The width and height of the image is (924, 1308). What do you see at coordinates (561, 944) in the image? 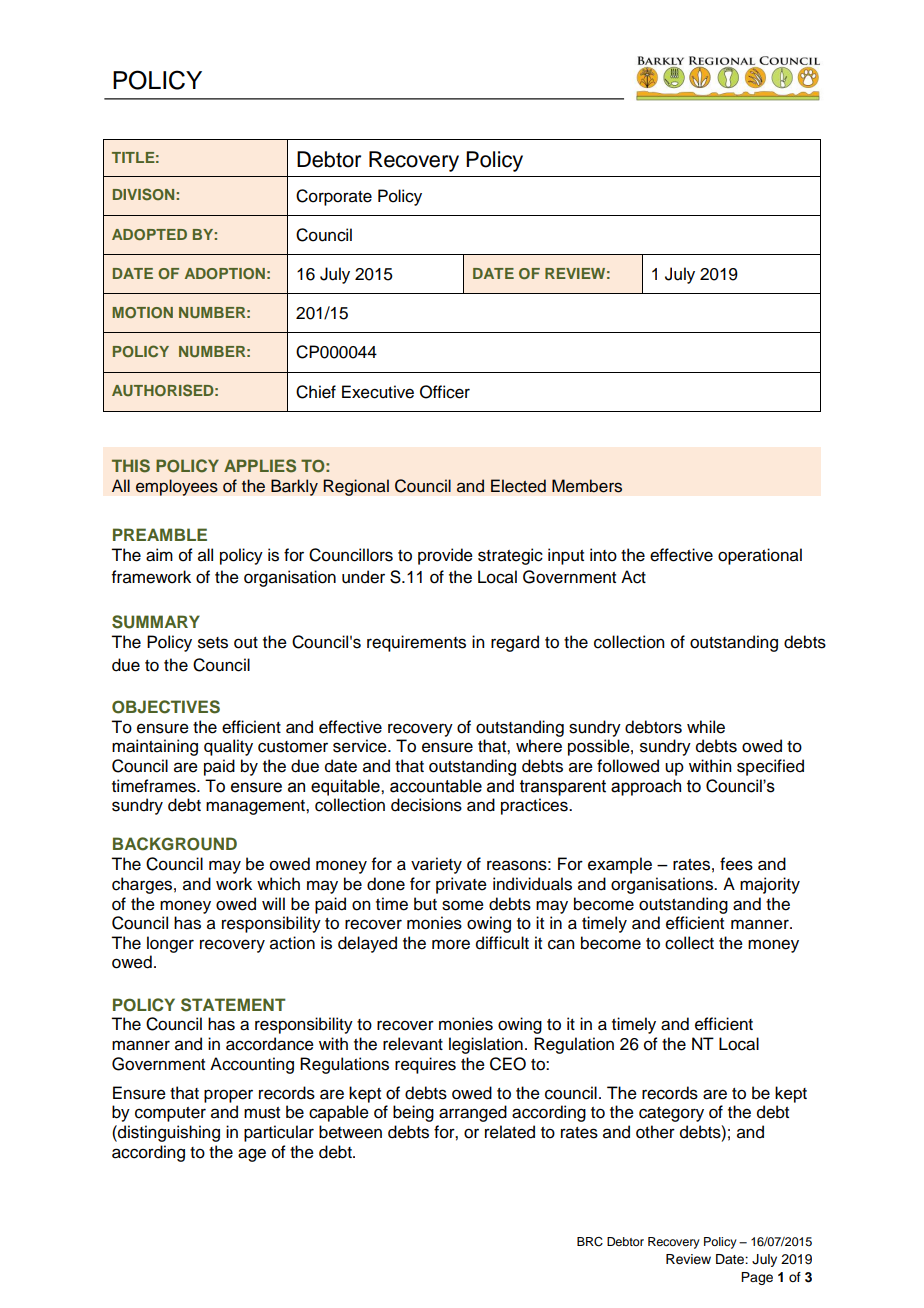
I see `can` at bounding box center [561, 944].
